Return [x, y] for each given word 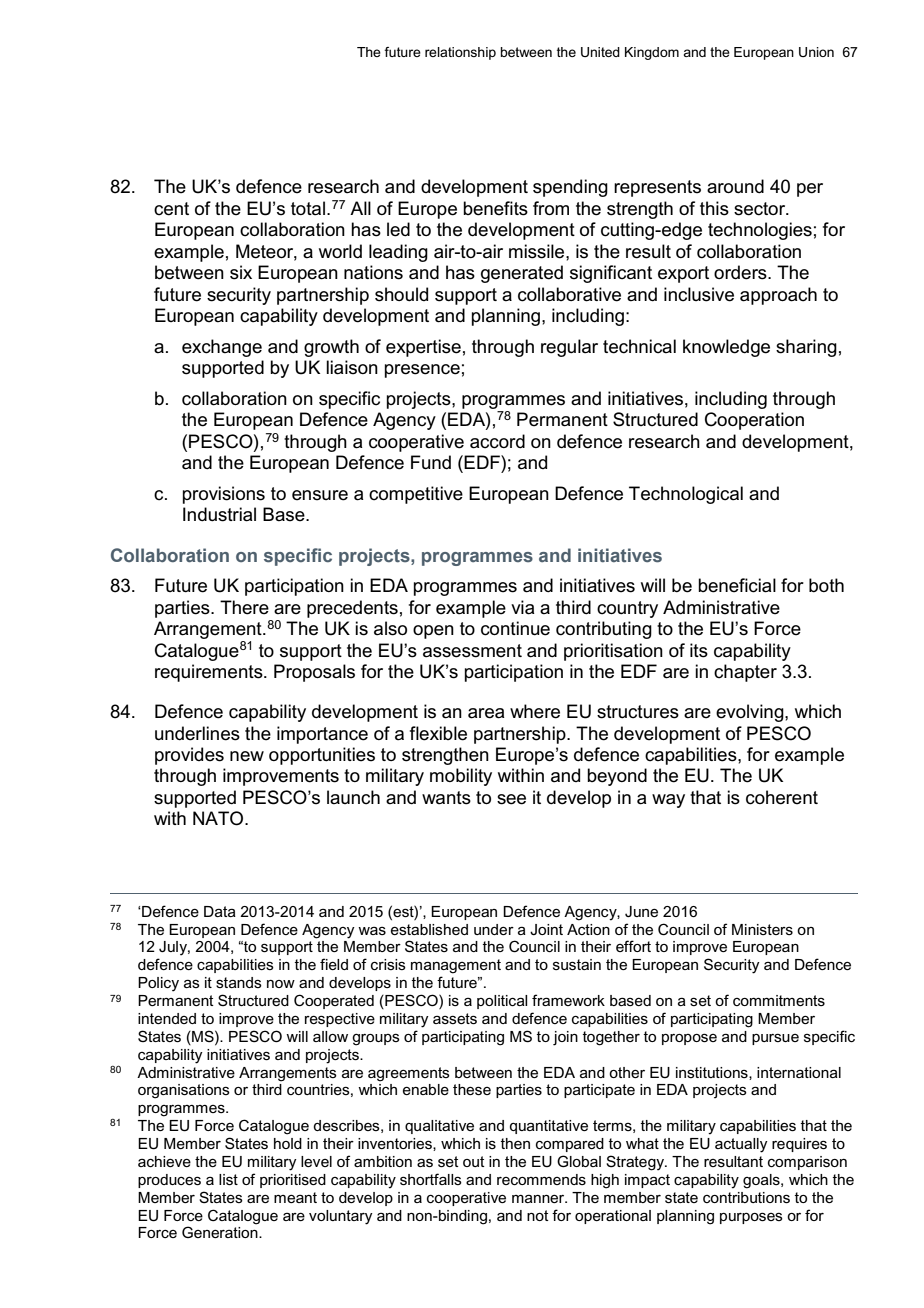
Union [816, 52]
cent [171, 209]
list [228, 1179]
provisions [224, 495]
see [511, 799]
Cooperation [754, 421]
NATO [219, 818]
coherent [782, 797]
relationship [460, 53]
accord [497, 441]
